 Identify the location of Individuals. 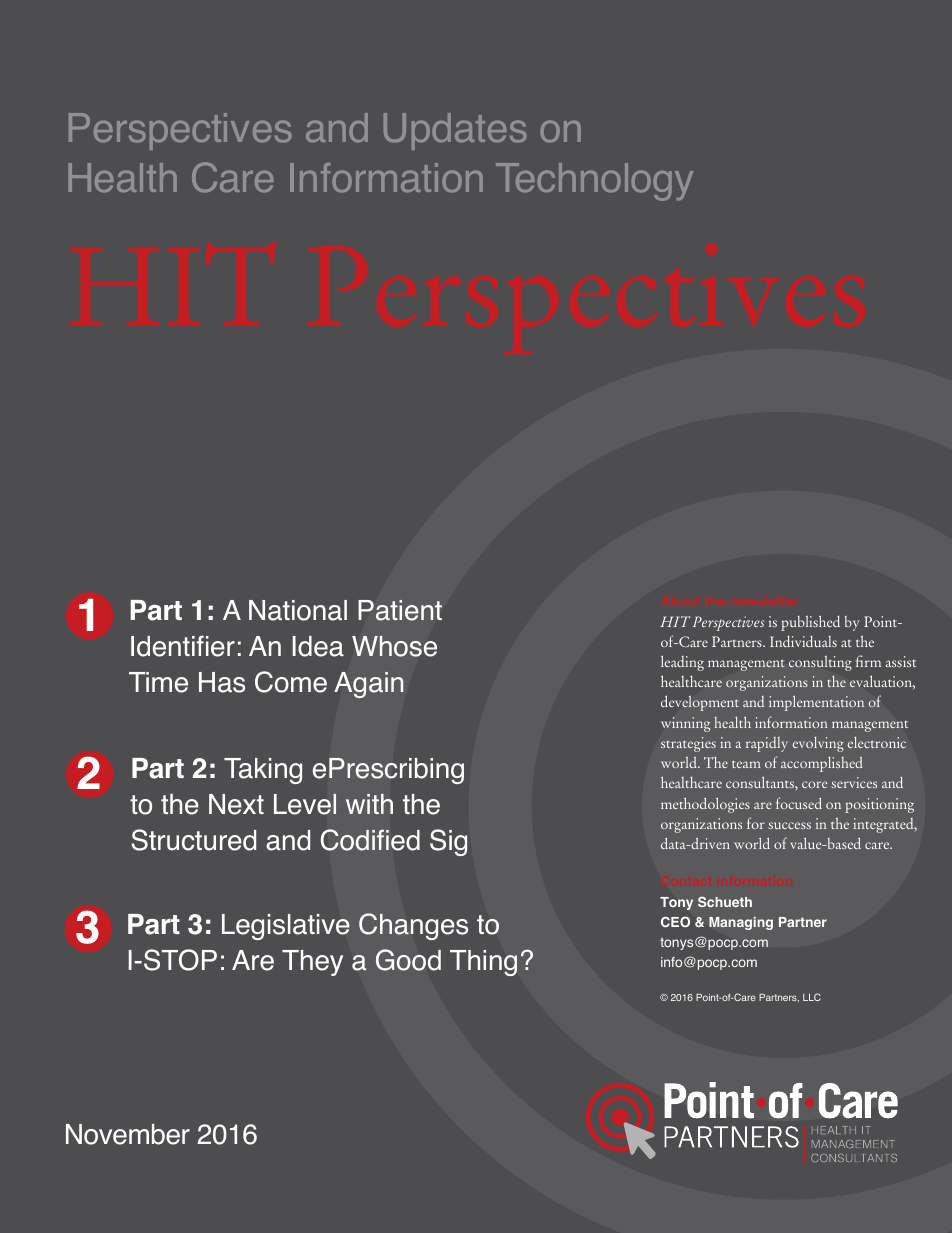
(803, 641).
